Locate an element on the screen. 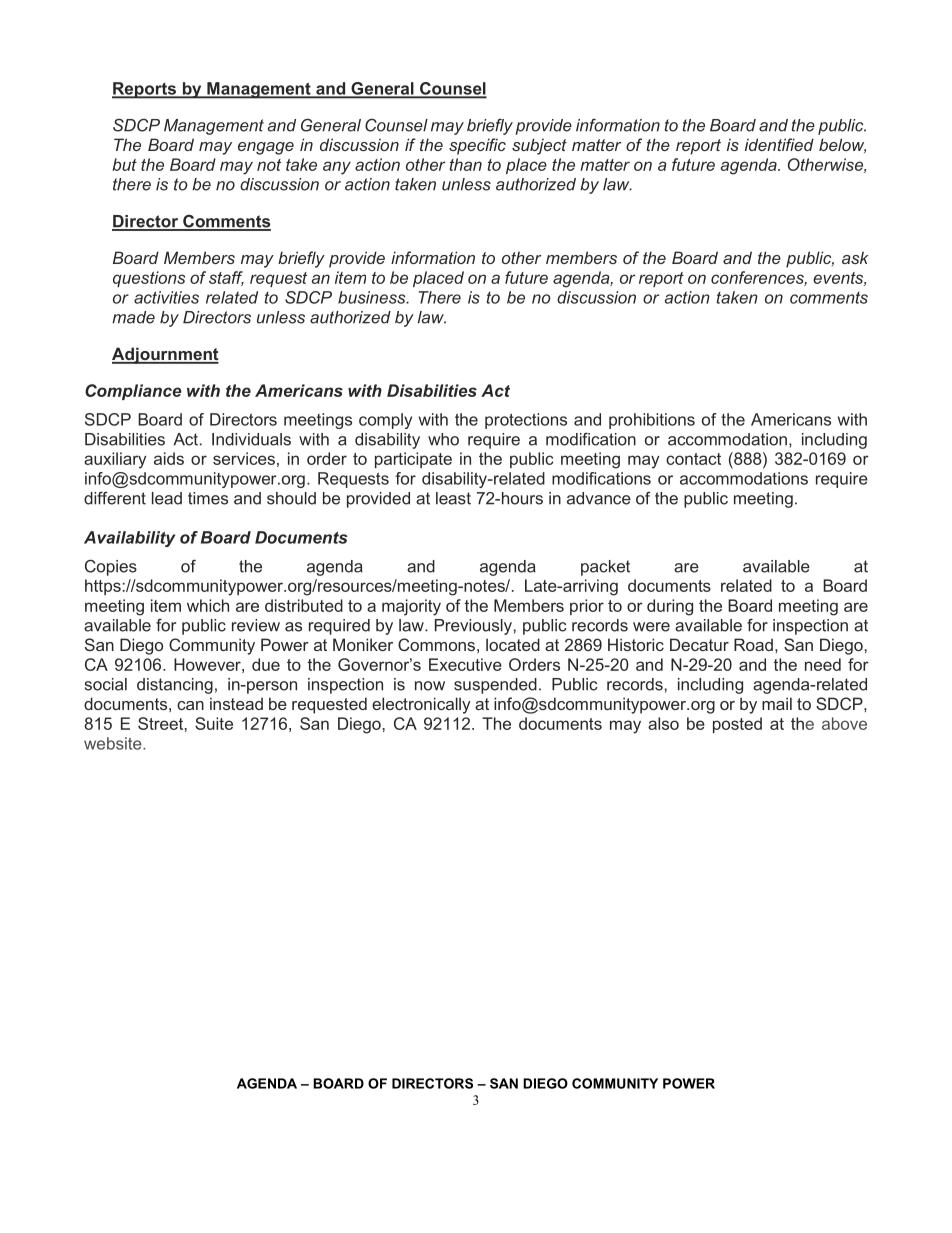 The width and height of the screenshot is (952, 1233). packet is located at coordinates (605, 568).
